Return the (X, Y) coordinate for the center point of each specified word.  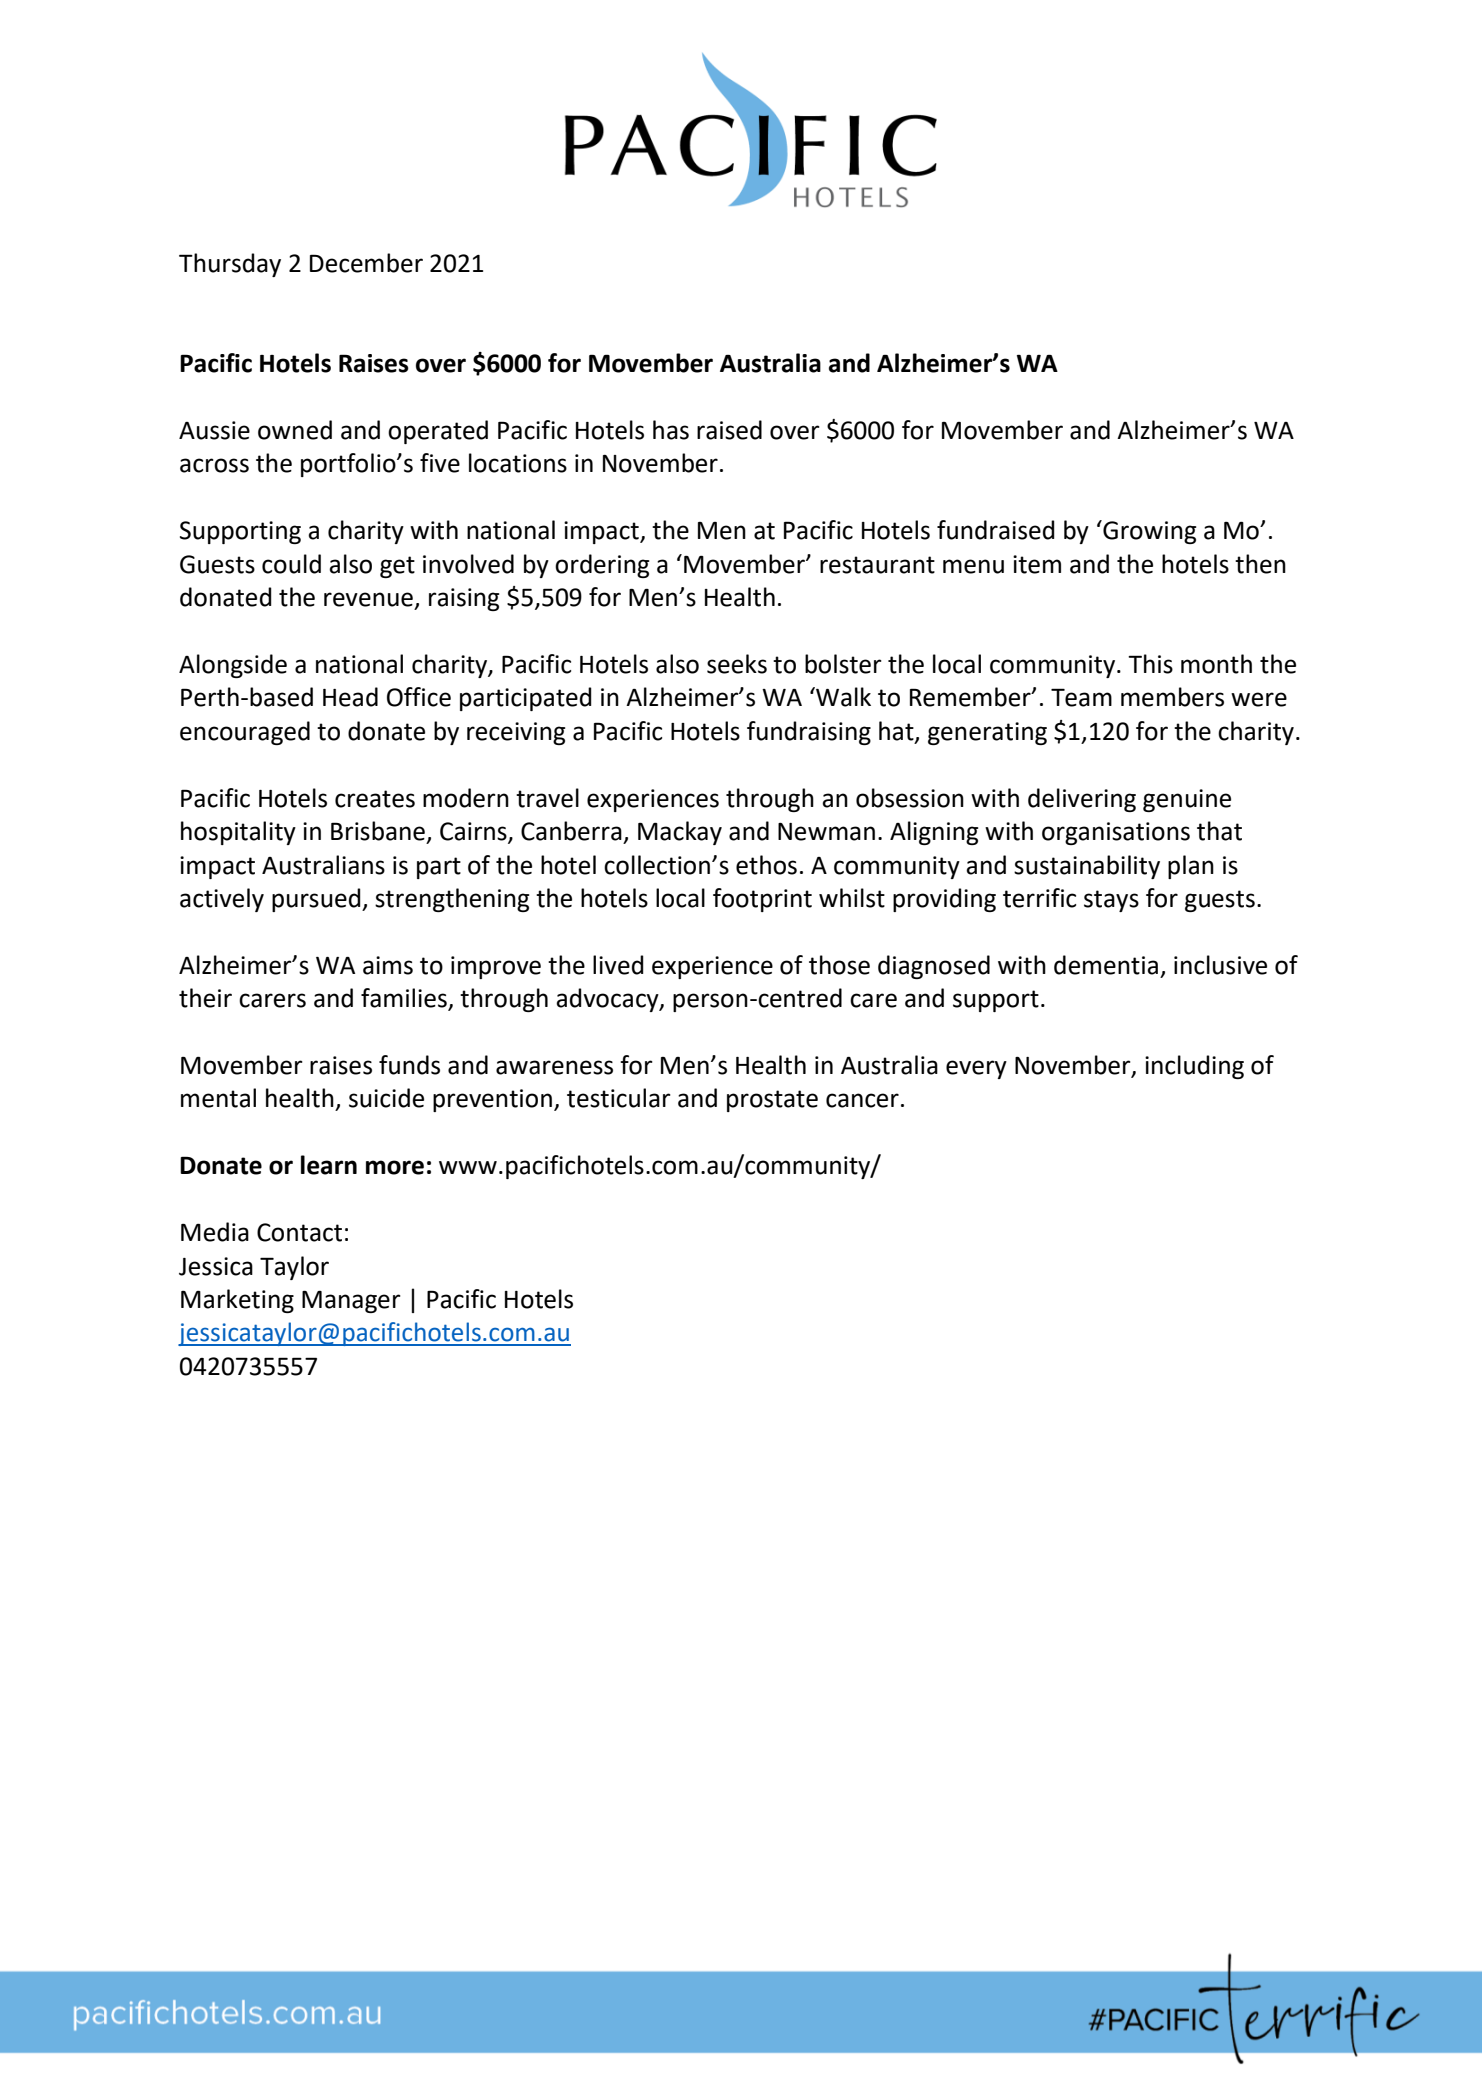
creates (375, 799)
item (1037, 564)
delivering (1082, 800)
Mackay (680, 833)
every (976, 1069)
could (291, 564)
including (1194, 1067)
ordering (602, 566)
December (366, 263)
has (671, 430)
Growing (1148, 532)
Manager (351, 1301)
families (405, 999)
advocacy (608, 1000)
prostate (772, 1101)
